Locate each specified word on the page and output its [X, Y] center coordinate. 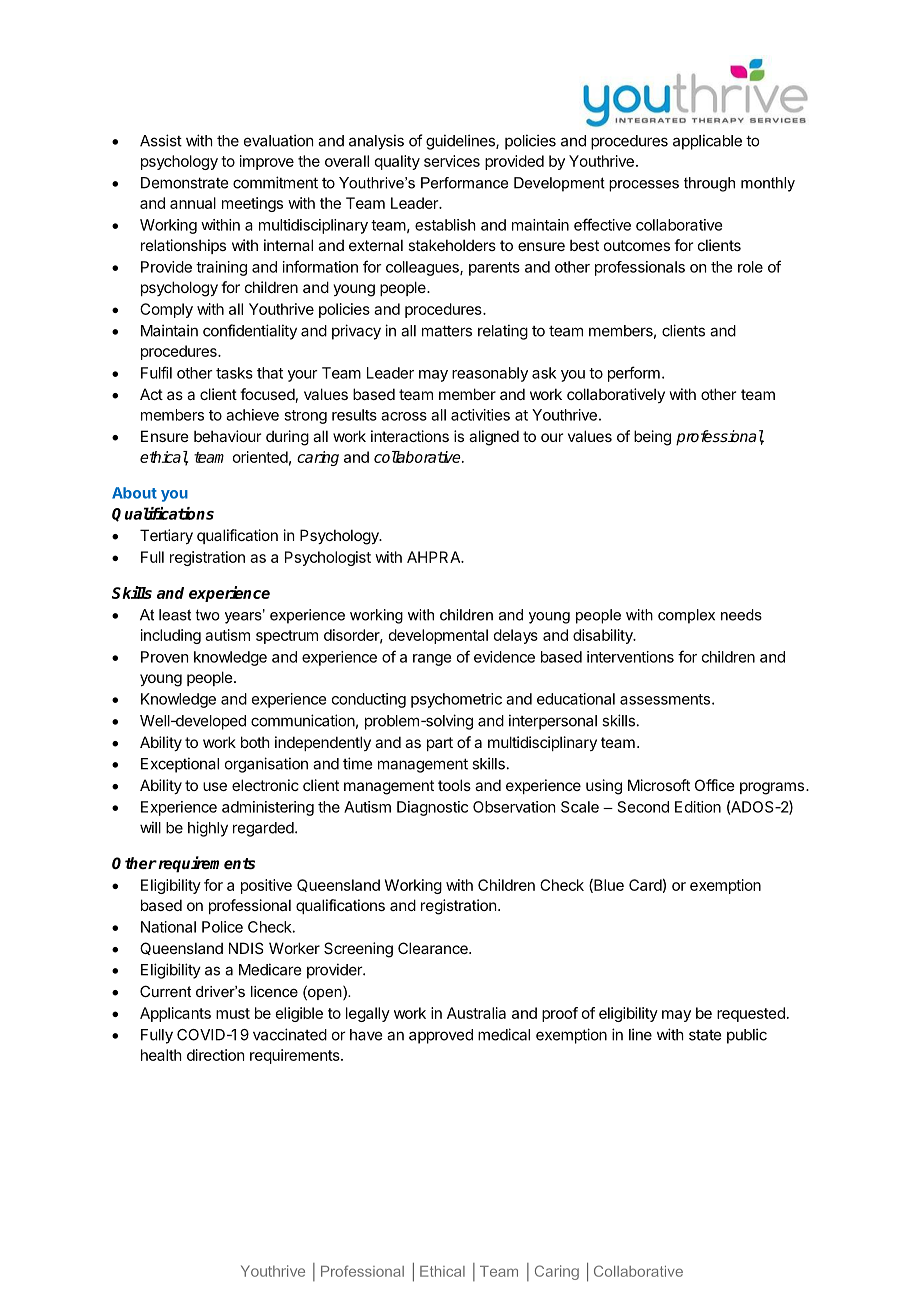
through [709, 184]
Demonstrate [184, 183]
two [208, 615]
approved [441, 1036]
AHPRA [435, 557]
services [452, 161]
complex [686, 616]
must [233, 1013]
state [705, 1035]
